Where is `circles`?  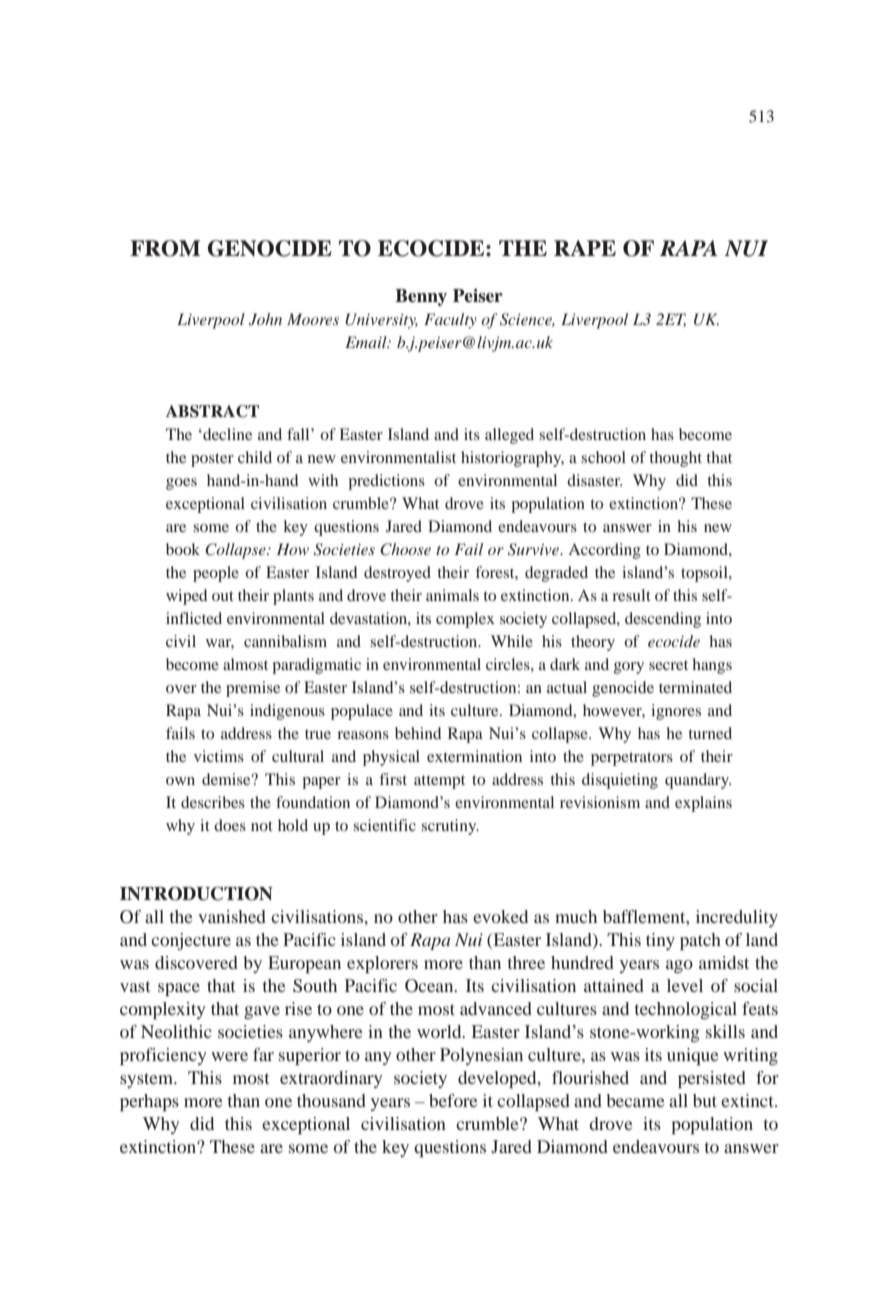 circles is located at coordinates (509, 664).
